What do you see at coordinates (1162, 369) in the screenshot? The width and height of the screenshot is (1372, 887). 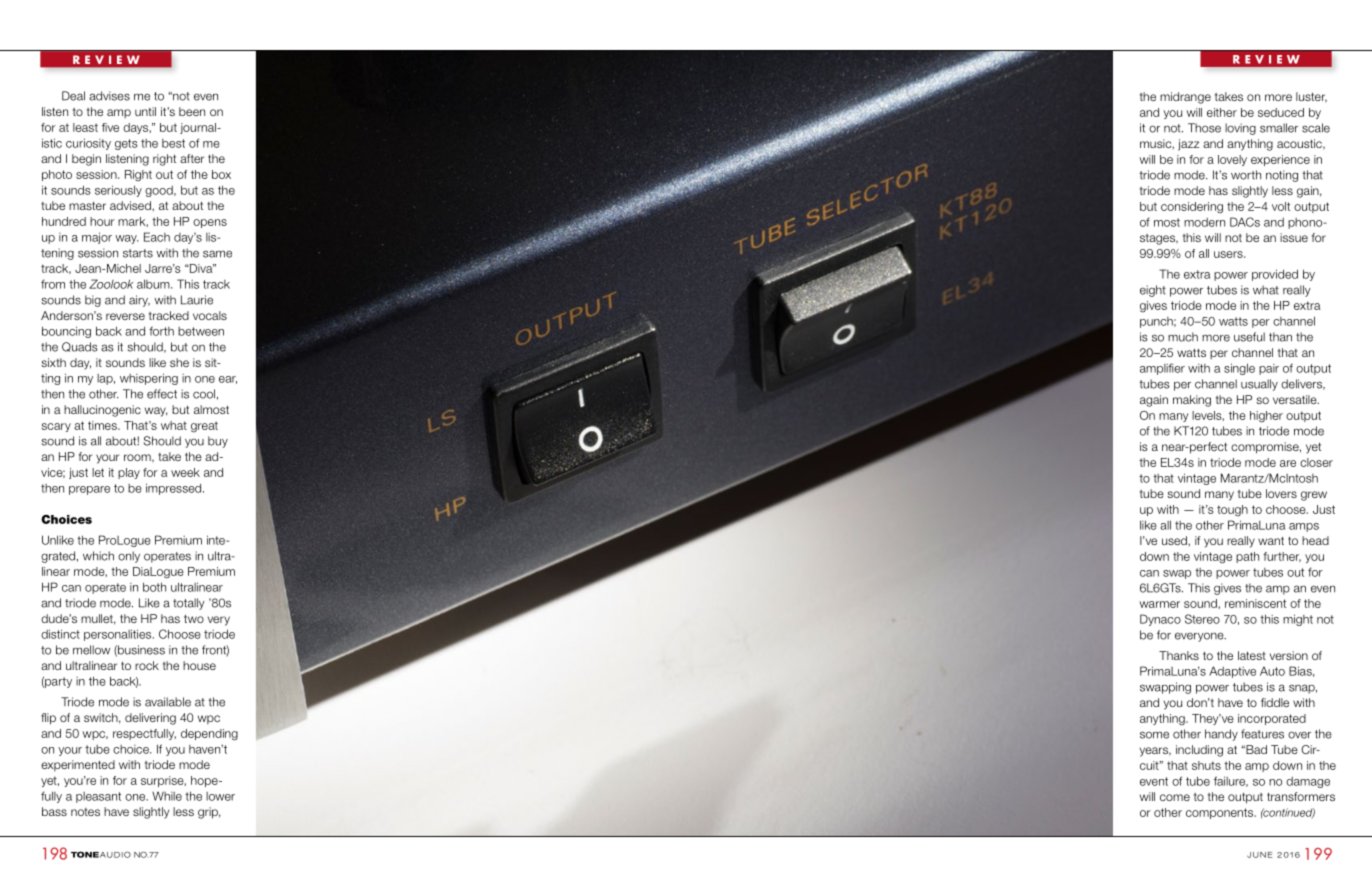 I see `amplifier` at bounding box center [1162, 369].
